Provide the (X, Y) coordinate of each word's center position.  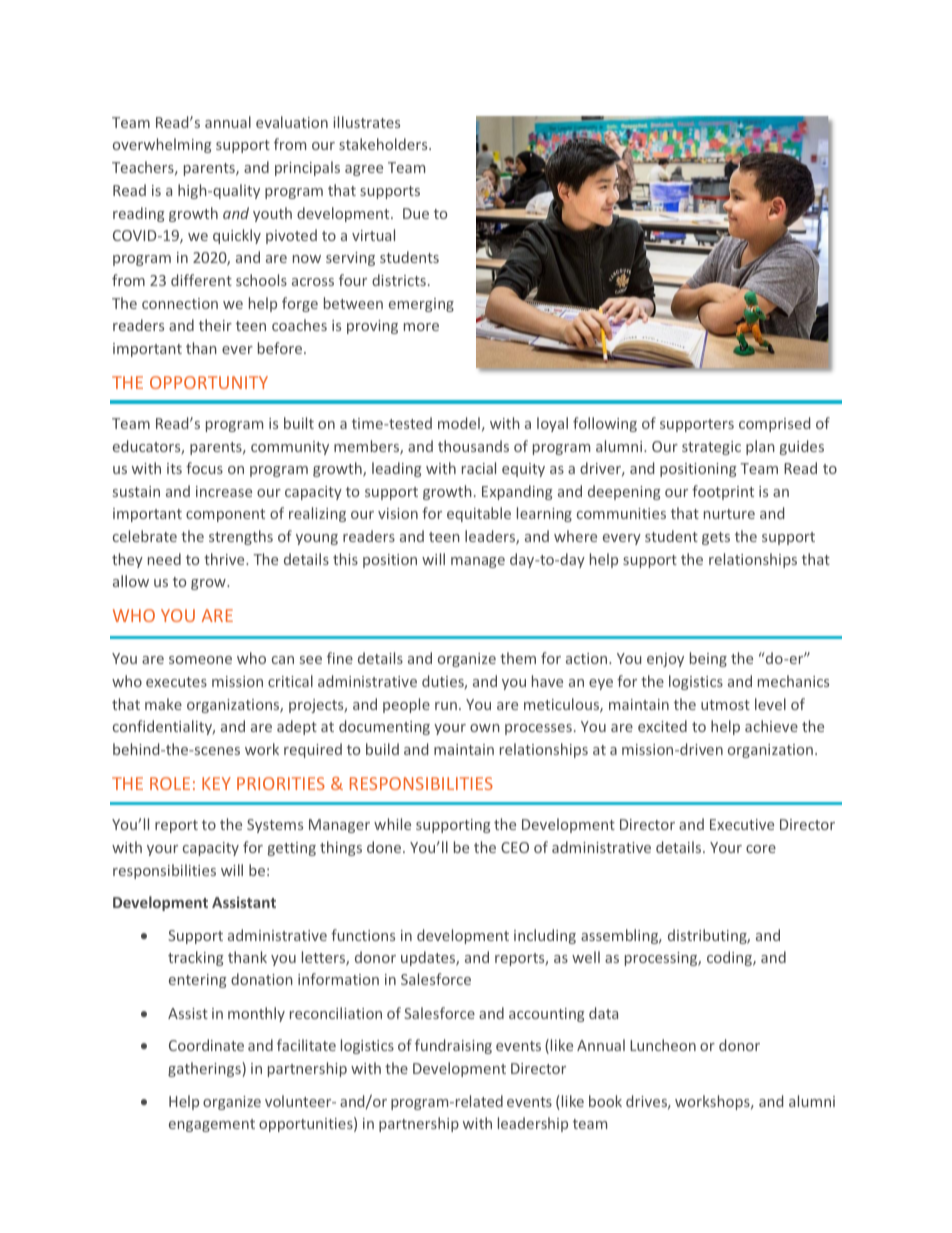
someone (200, 660)
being (708, 659)
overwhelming (162, 145)
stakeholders (384, 144)
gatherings (205, 1069)
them (518, 658)
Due (416, 213)
